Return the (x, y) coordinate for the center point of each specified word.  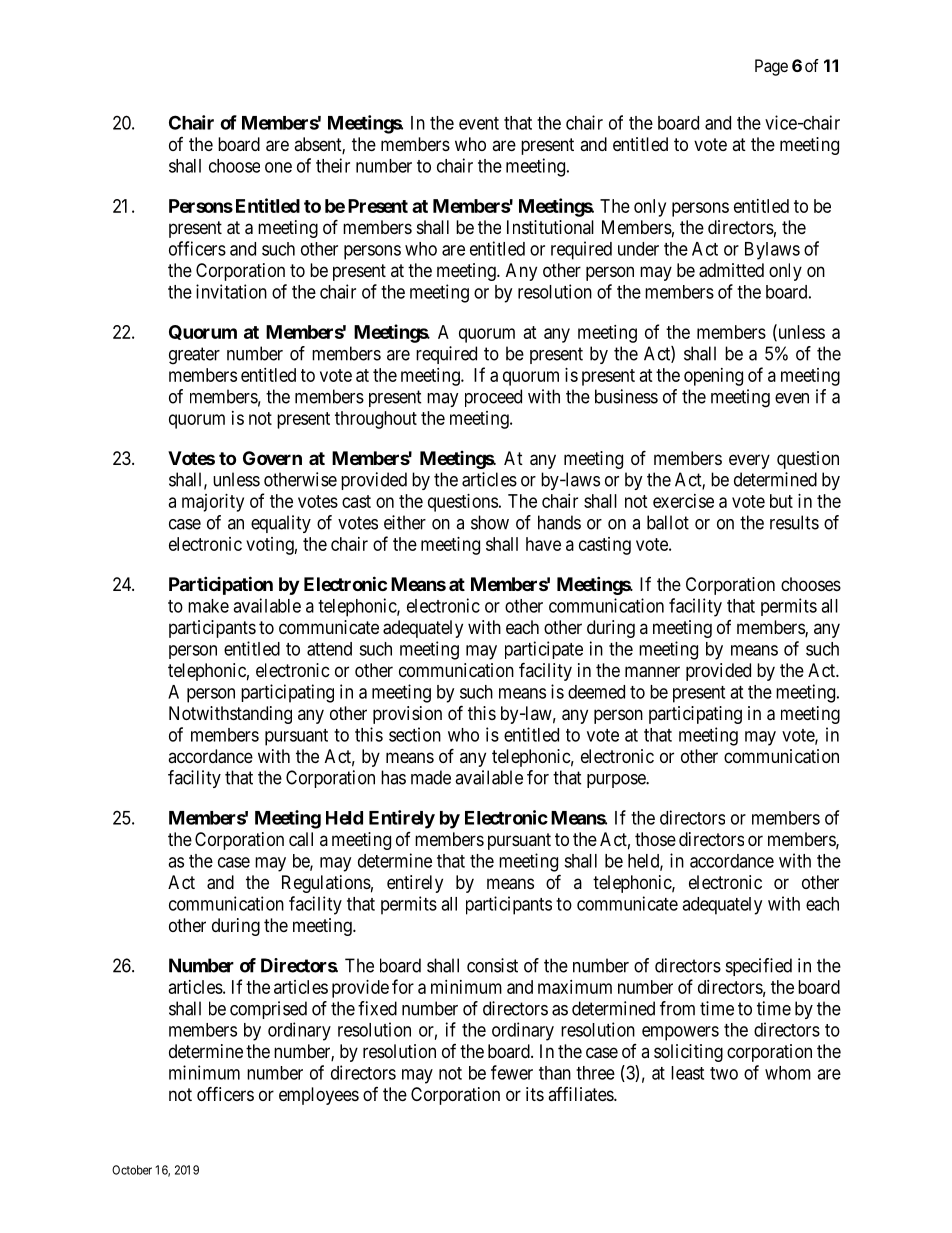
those (655, 839)
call (301, 839)
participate (544, 650)
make (208, 606)
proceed (493, 398)
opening (713, 377)
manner (652, 672)
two (724, 1073)
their (333, 165)
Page (771, 67)
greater (194, 356)
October (132, 1170)
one (278, 167)
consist (492, 965)
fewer (512, 1072)
